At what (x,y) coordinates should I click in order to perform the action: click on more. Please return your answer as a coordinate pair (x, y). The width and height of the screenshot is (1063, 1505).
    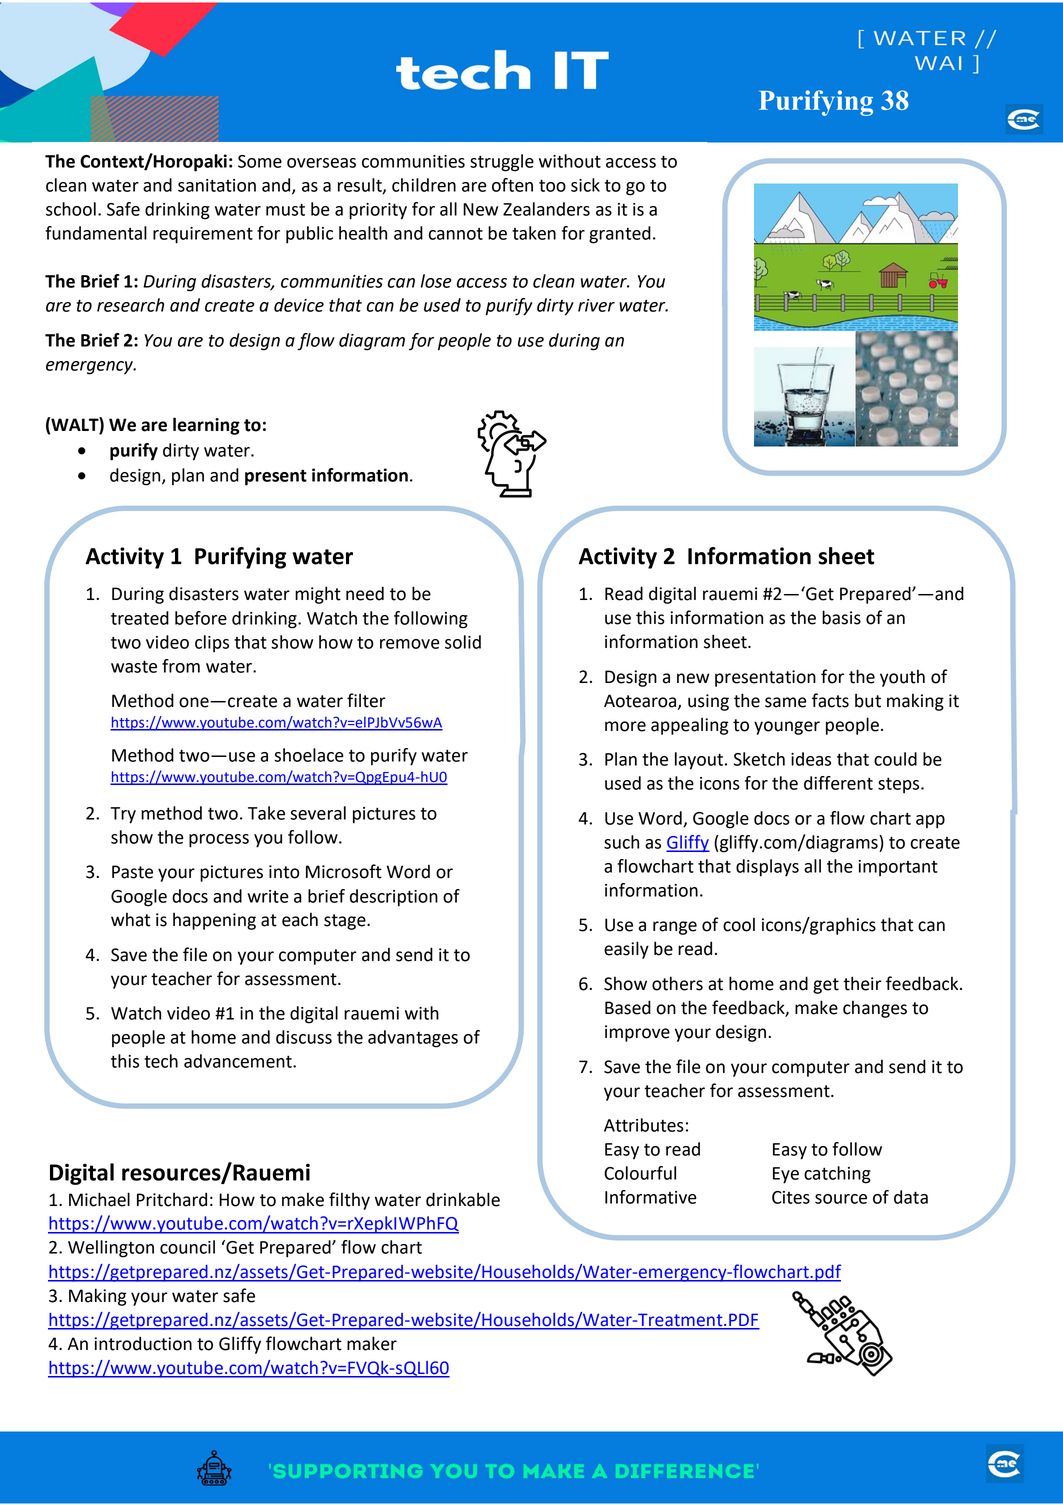
    Looking at the image, I should click on (625, 726).
